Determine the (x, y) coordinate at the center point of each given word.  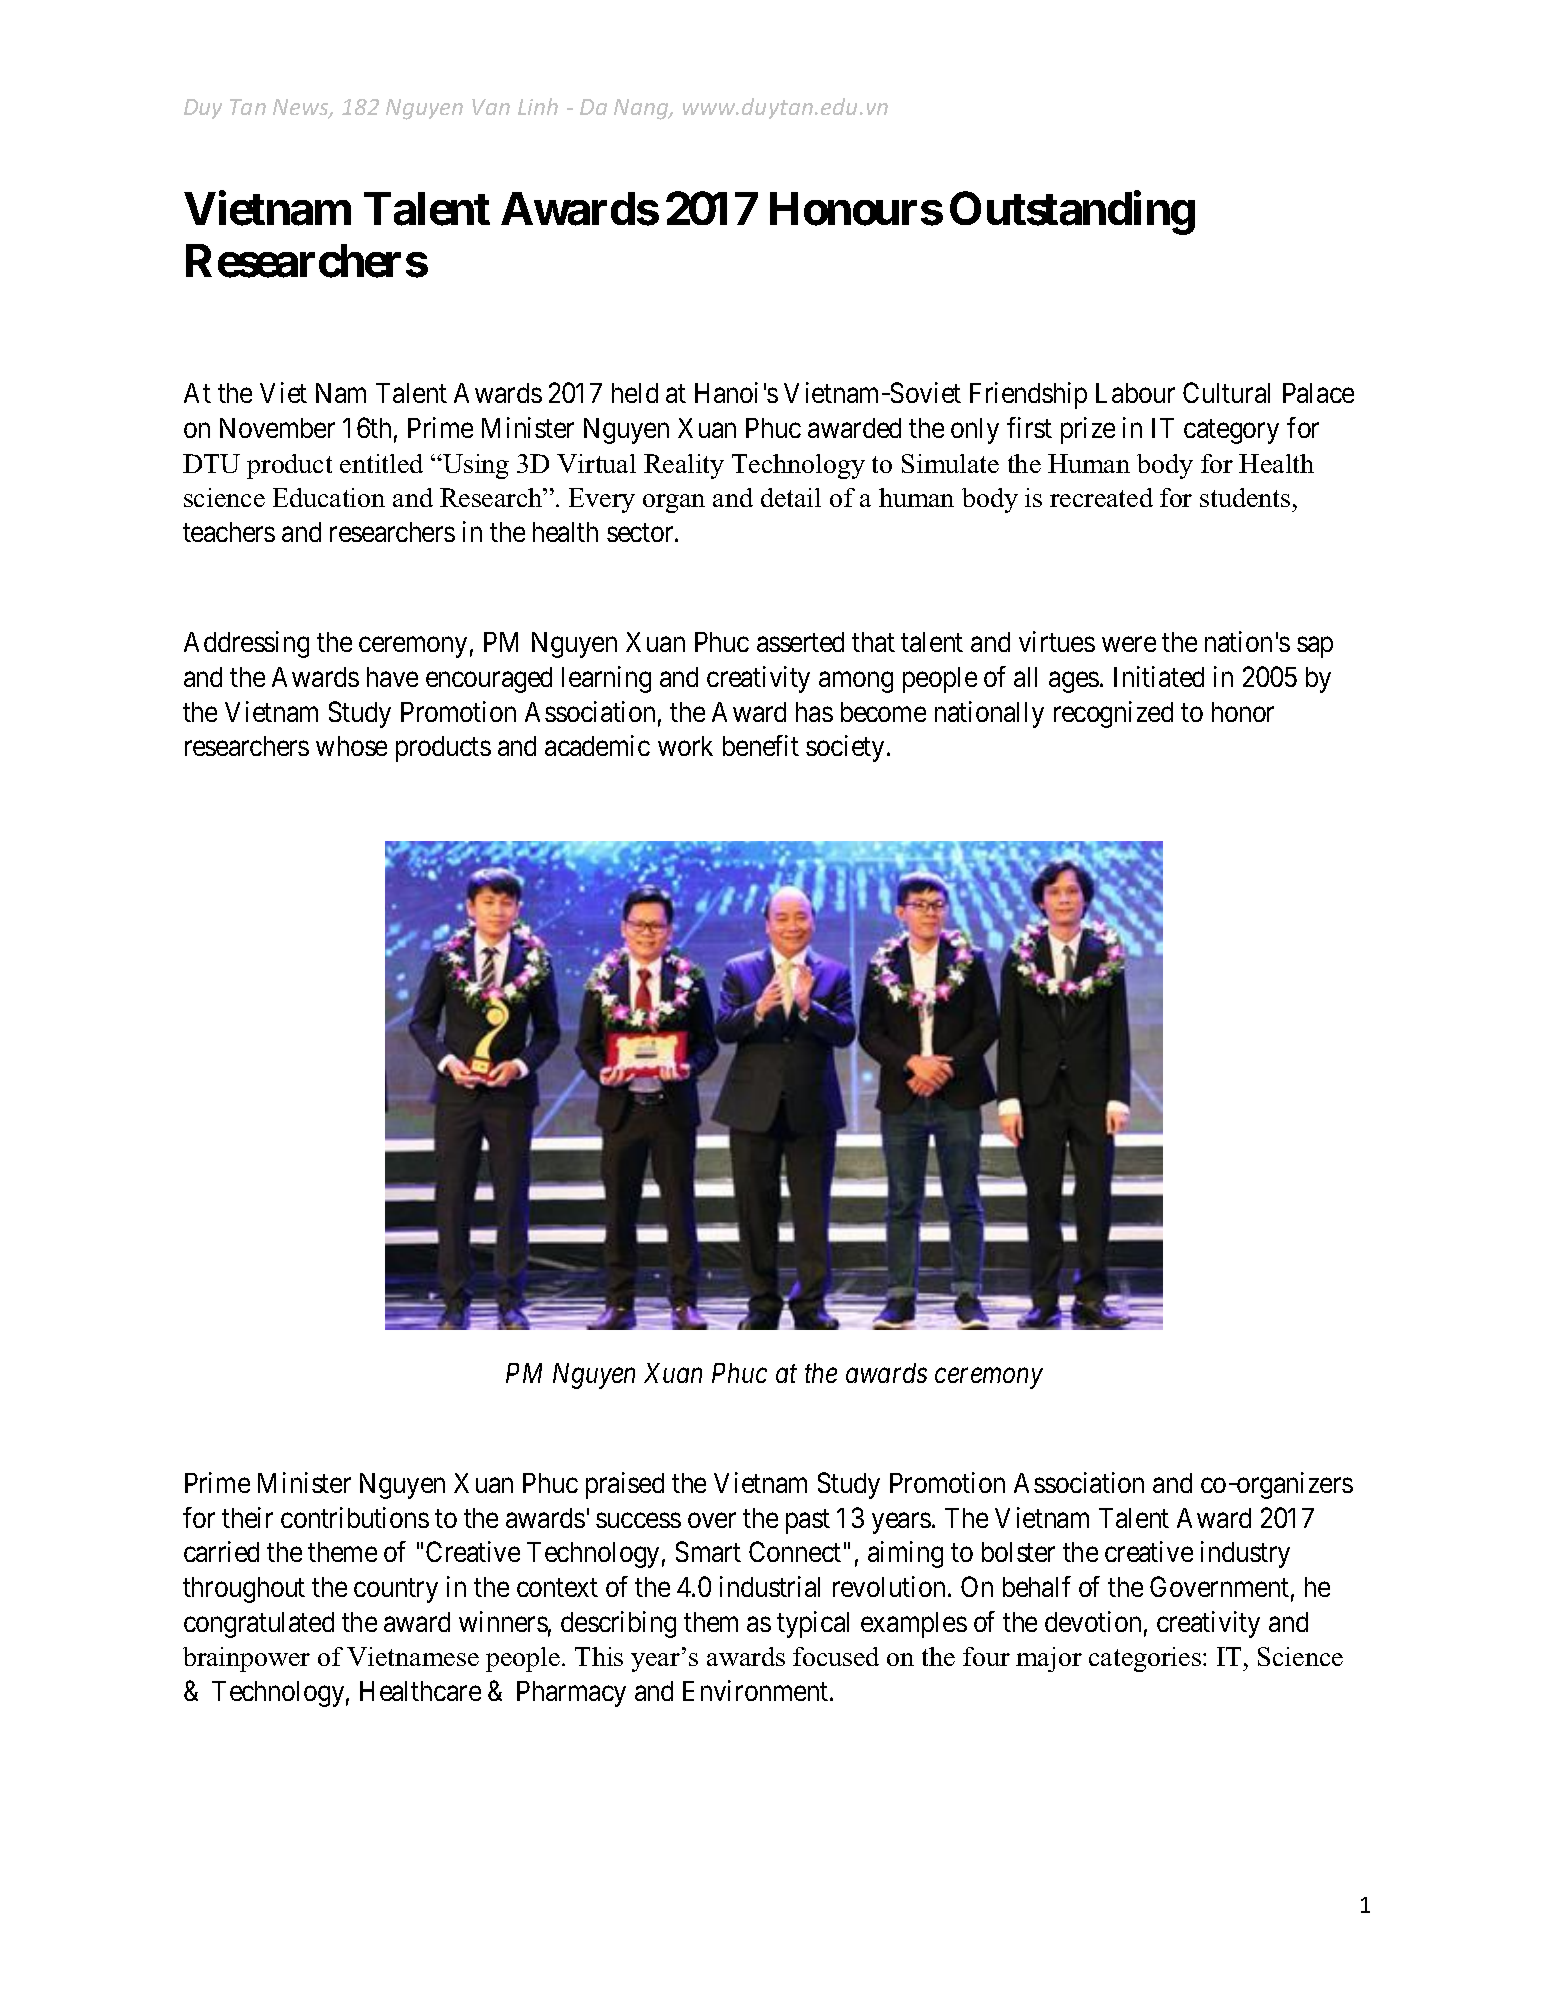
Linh (538, 106)
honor (1243, 712)
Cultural (1226, 392)
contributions (355, 1517)
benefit (761, 745)
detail (791, 497)
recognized (1113, 714)
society (845, 748)
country (396, 1591)
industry (1245, 1554)
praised (625, 1485)
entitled (381, 463)
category (1231, 432)
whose (351, 746)
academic (597, 745)
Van (491, 107)
